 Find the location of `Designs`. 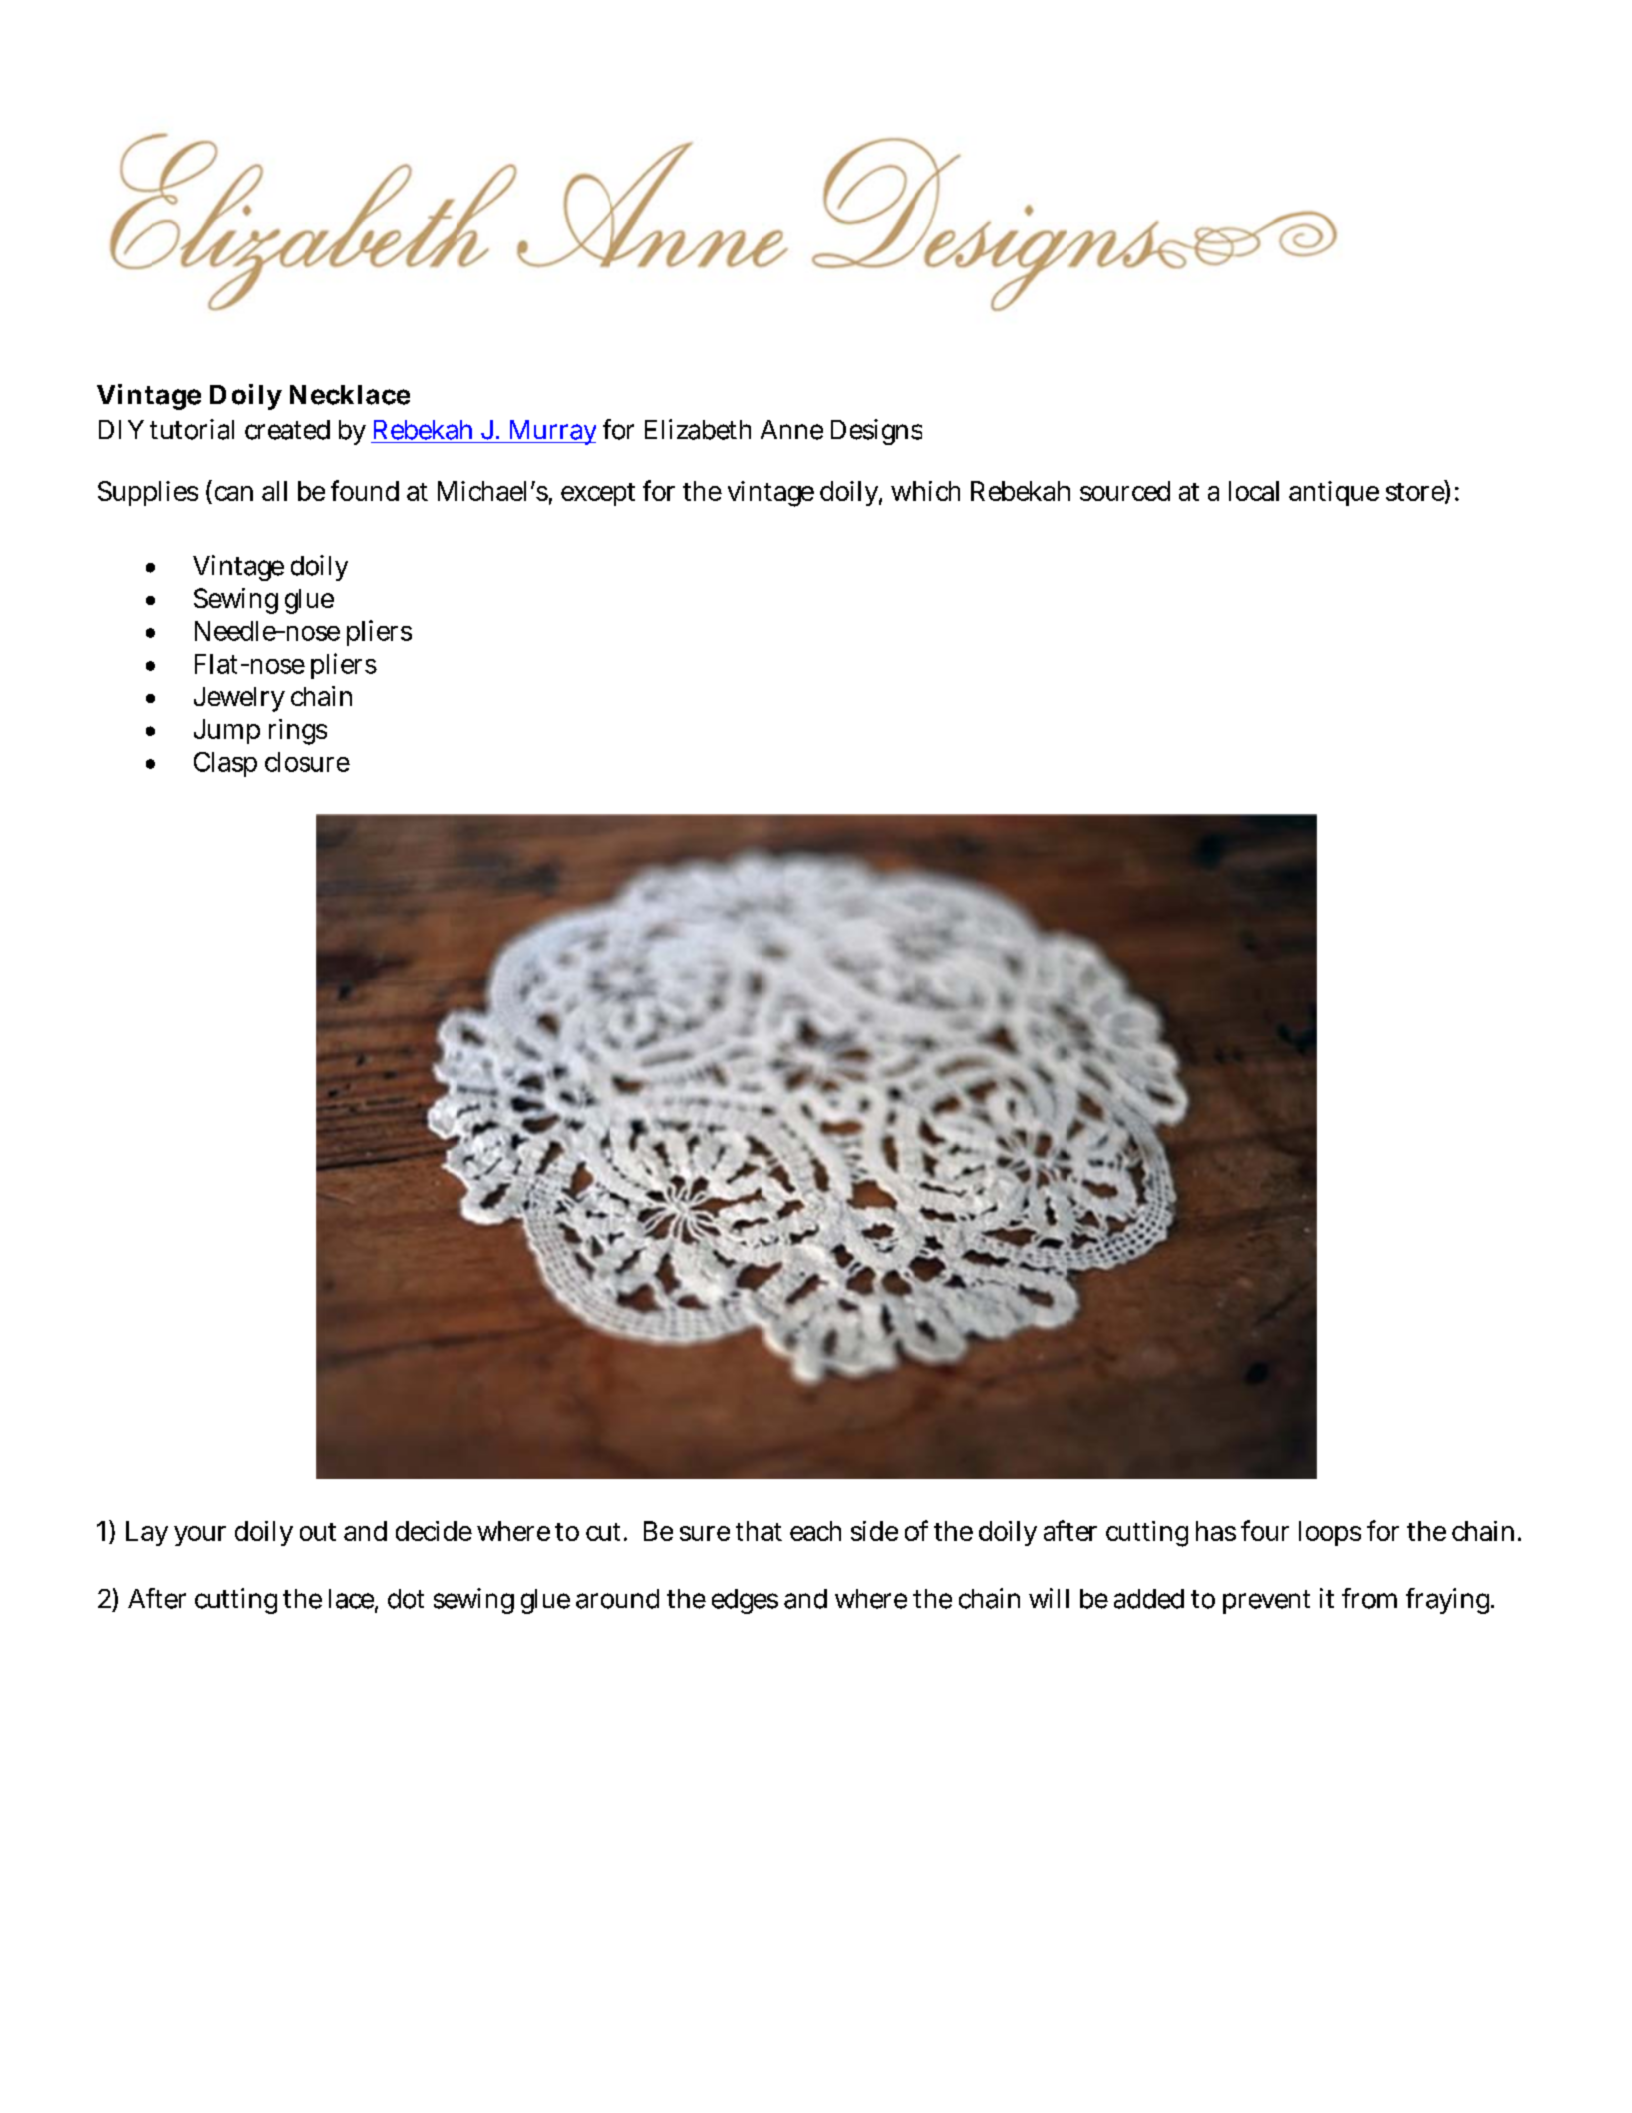

Designs is located at coordinates (876, 432).
